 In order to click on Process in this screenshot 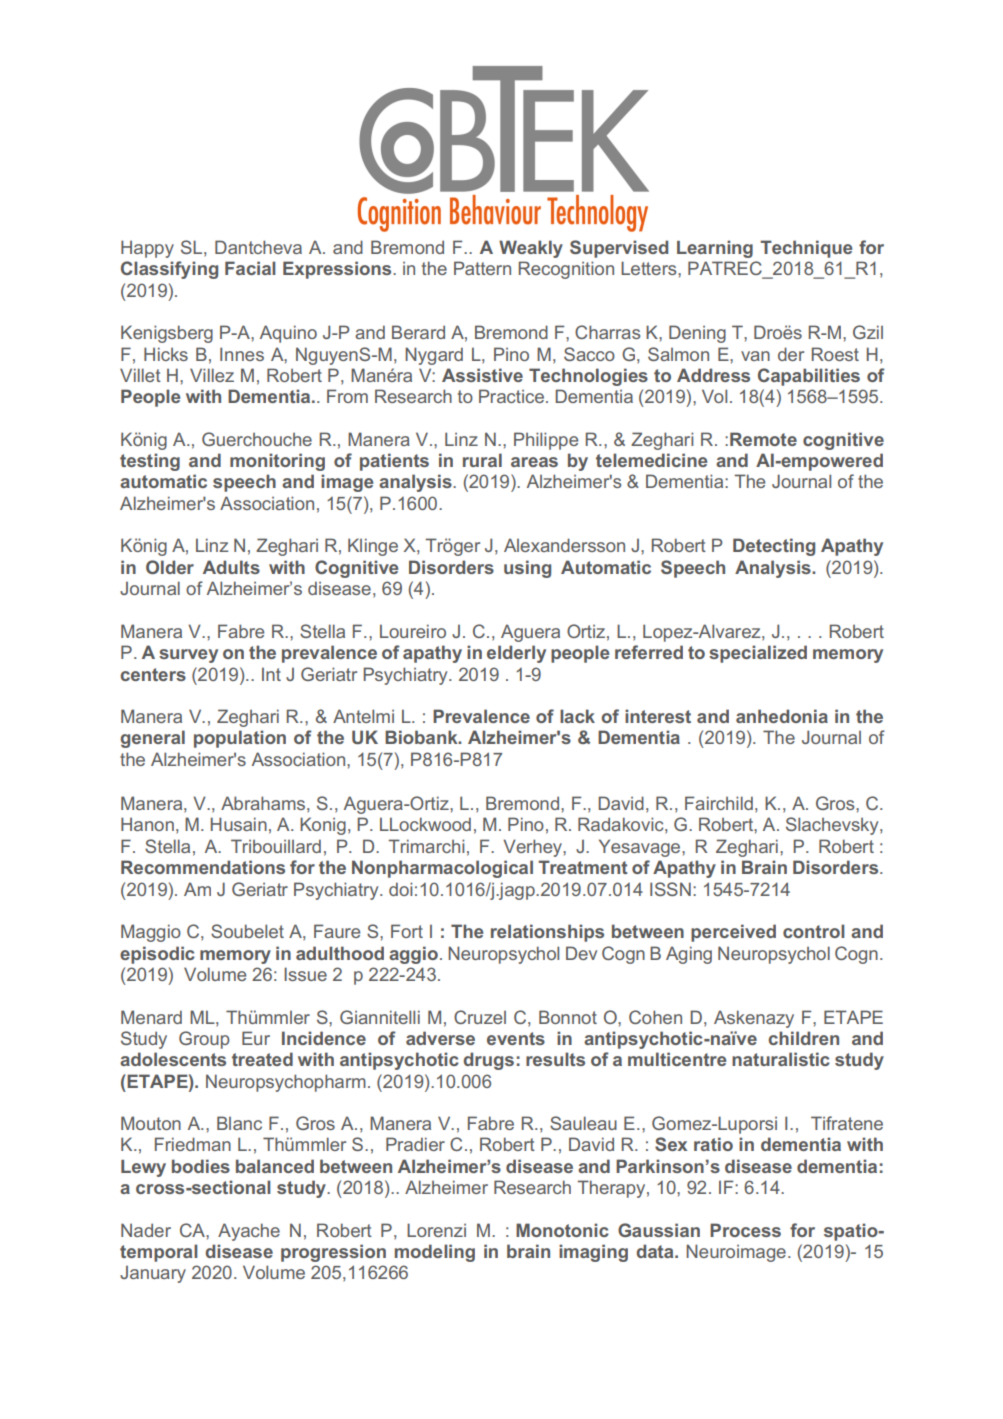, I will do `click(745, 1230)`.
